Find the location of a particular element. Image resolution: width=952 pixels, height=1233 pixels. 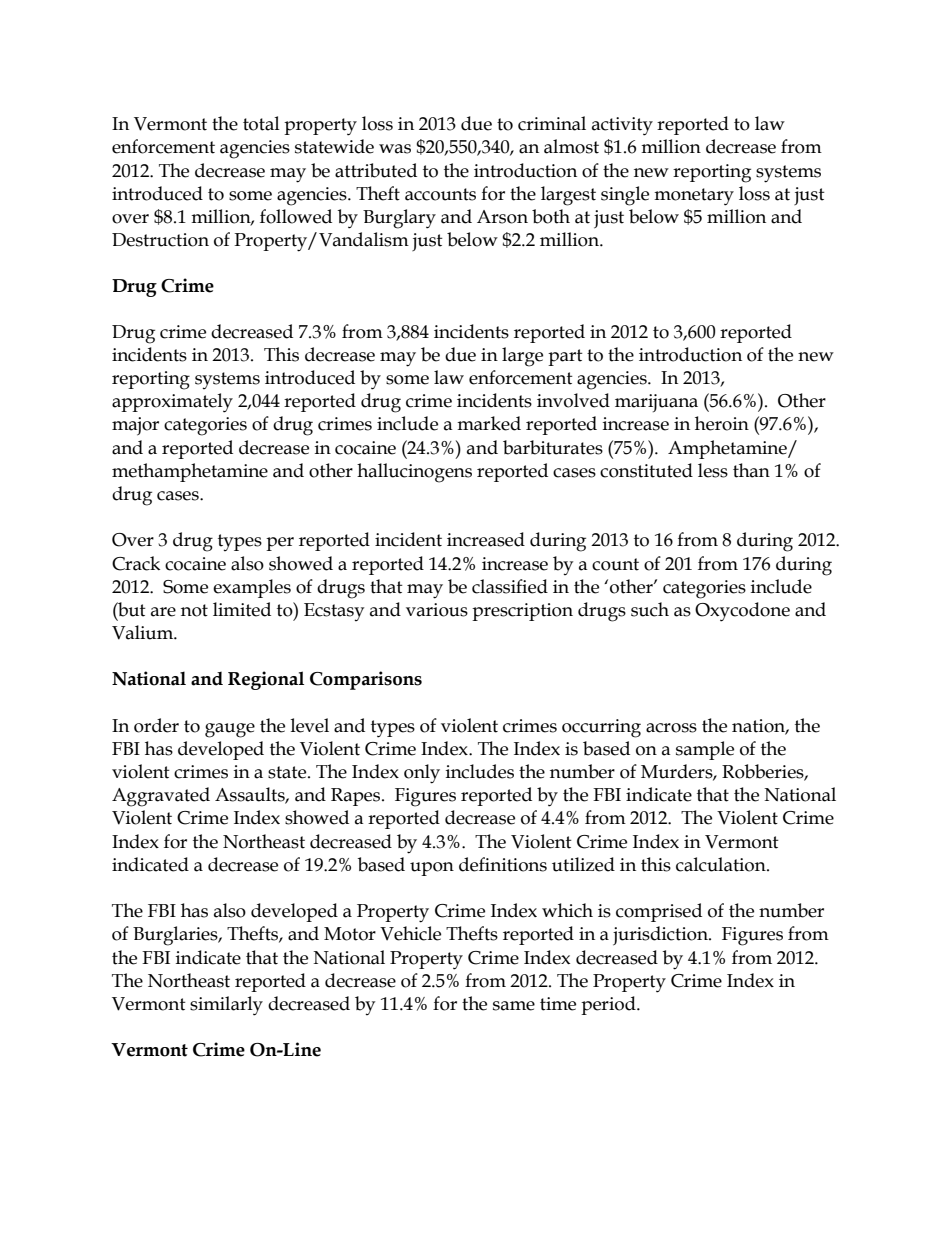

approximately is located at coordinates (172, 403).
